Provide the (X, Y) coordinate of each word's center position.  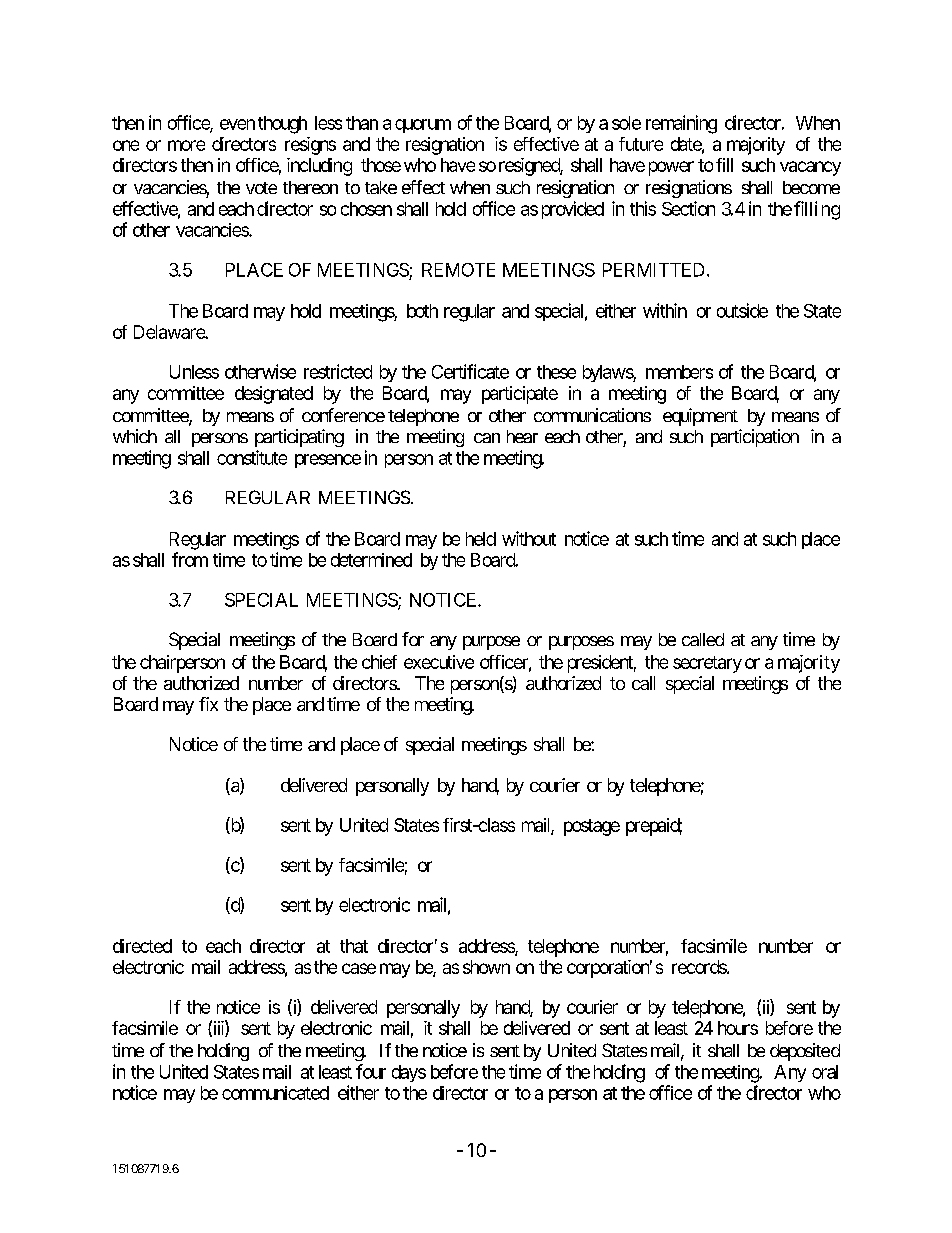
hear (522, 436)
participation (755, 438)
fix (208, 704)
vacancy (810, 168)
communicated (275, 1093)
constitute (252, 457)
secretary (707, 664)
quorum (423, 126)
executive (439, 662)
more (186, 145)
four (371, 1071)
